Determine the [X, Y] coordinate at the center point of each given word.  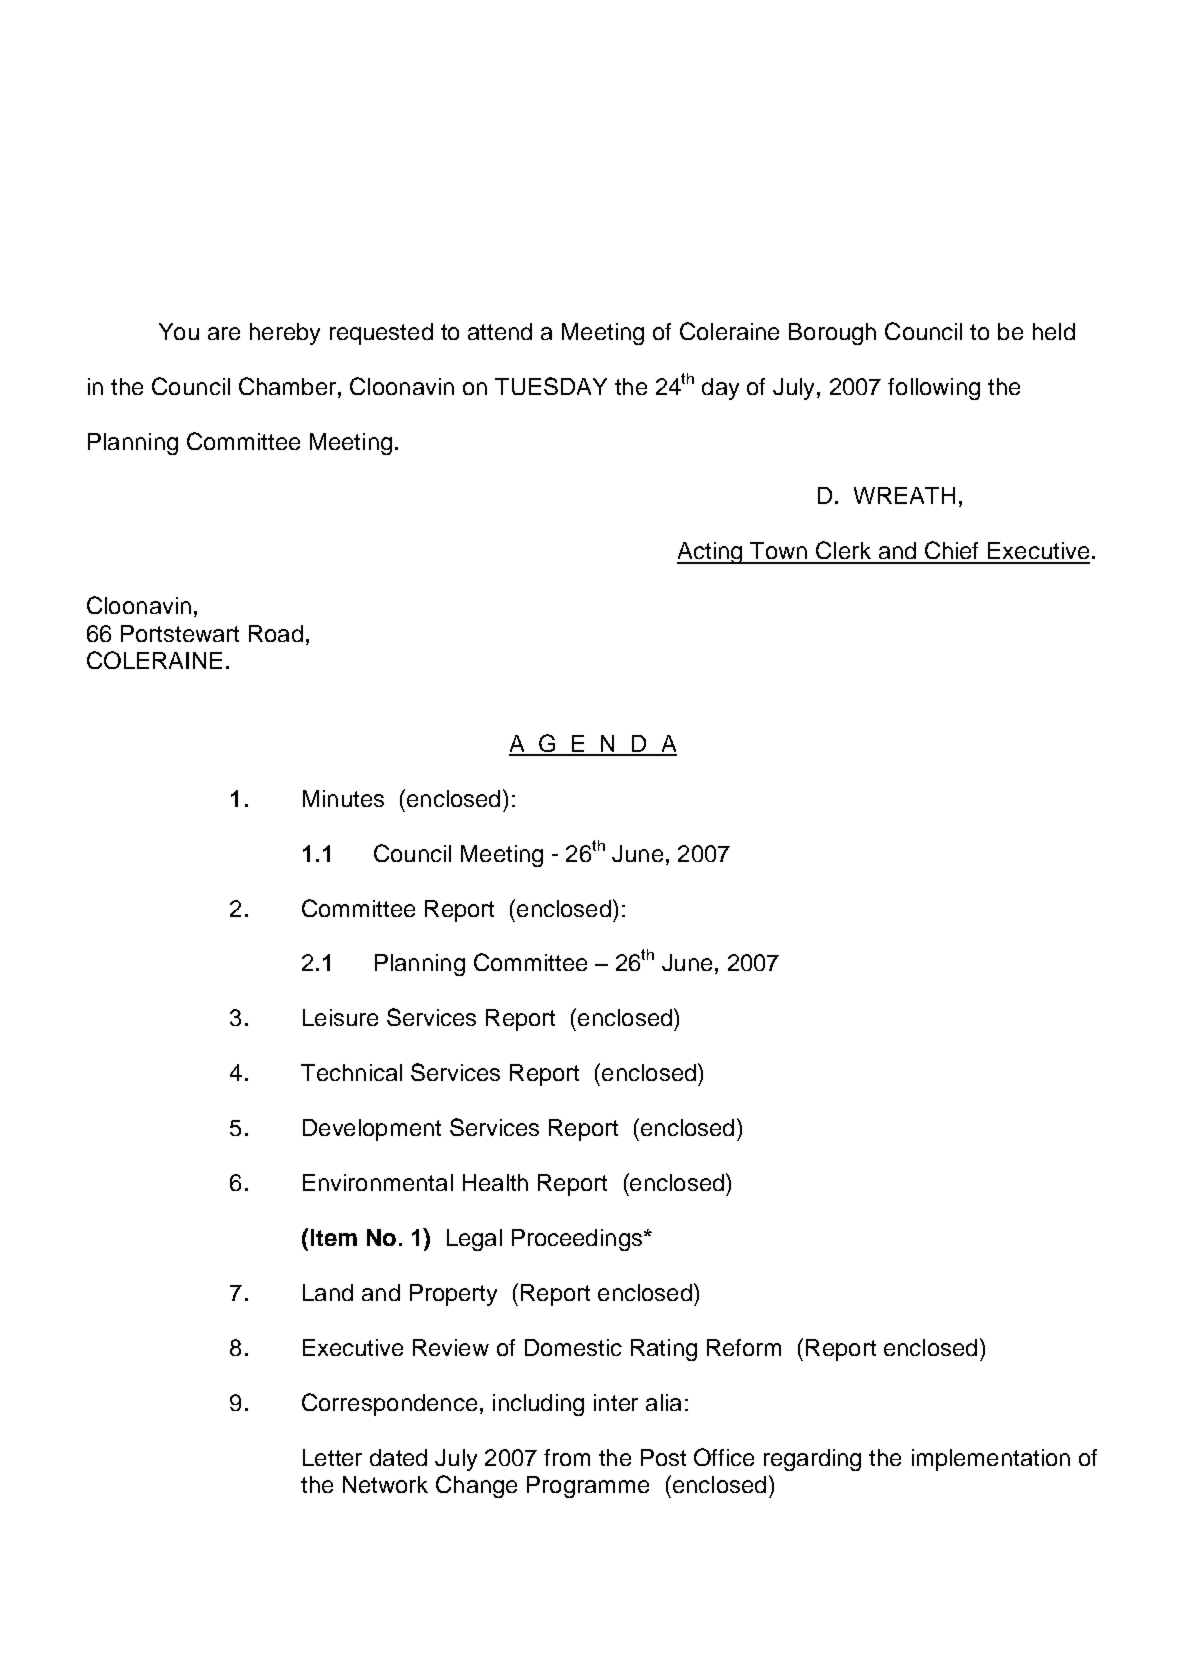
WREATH [904, 495]
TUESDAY [551, 386]
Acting [711, 553]
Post [663, 1457]
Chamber [287, 386]
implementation [991, 1460]
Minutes [343, 798]
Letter [332, 1457]
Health [495, 1182]
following [934, 389]
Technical [351, 1072]
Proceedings [577, 1240]
